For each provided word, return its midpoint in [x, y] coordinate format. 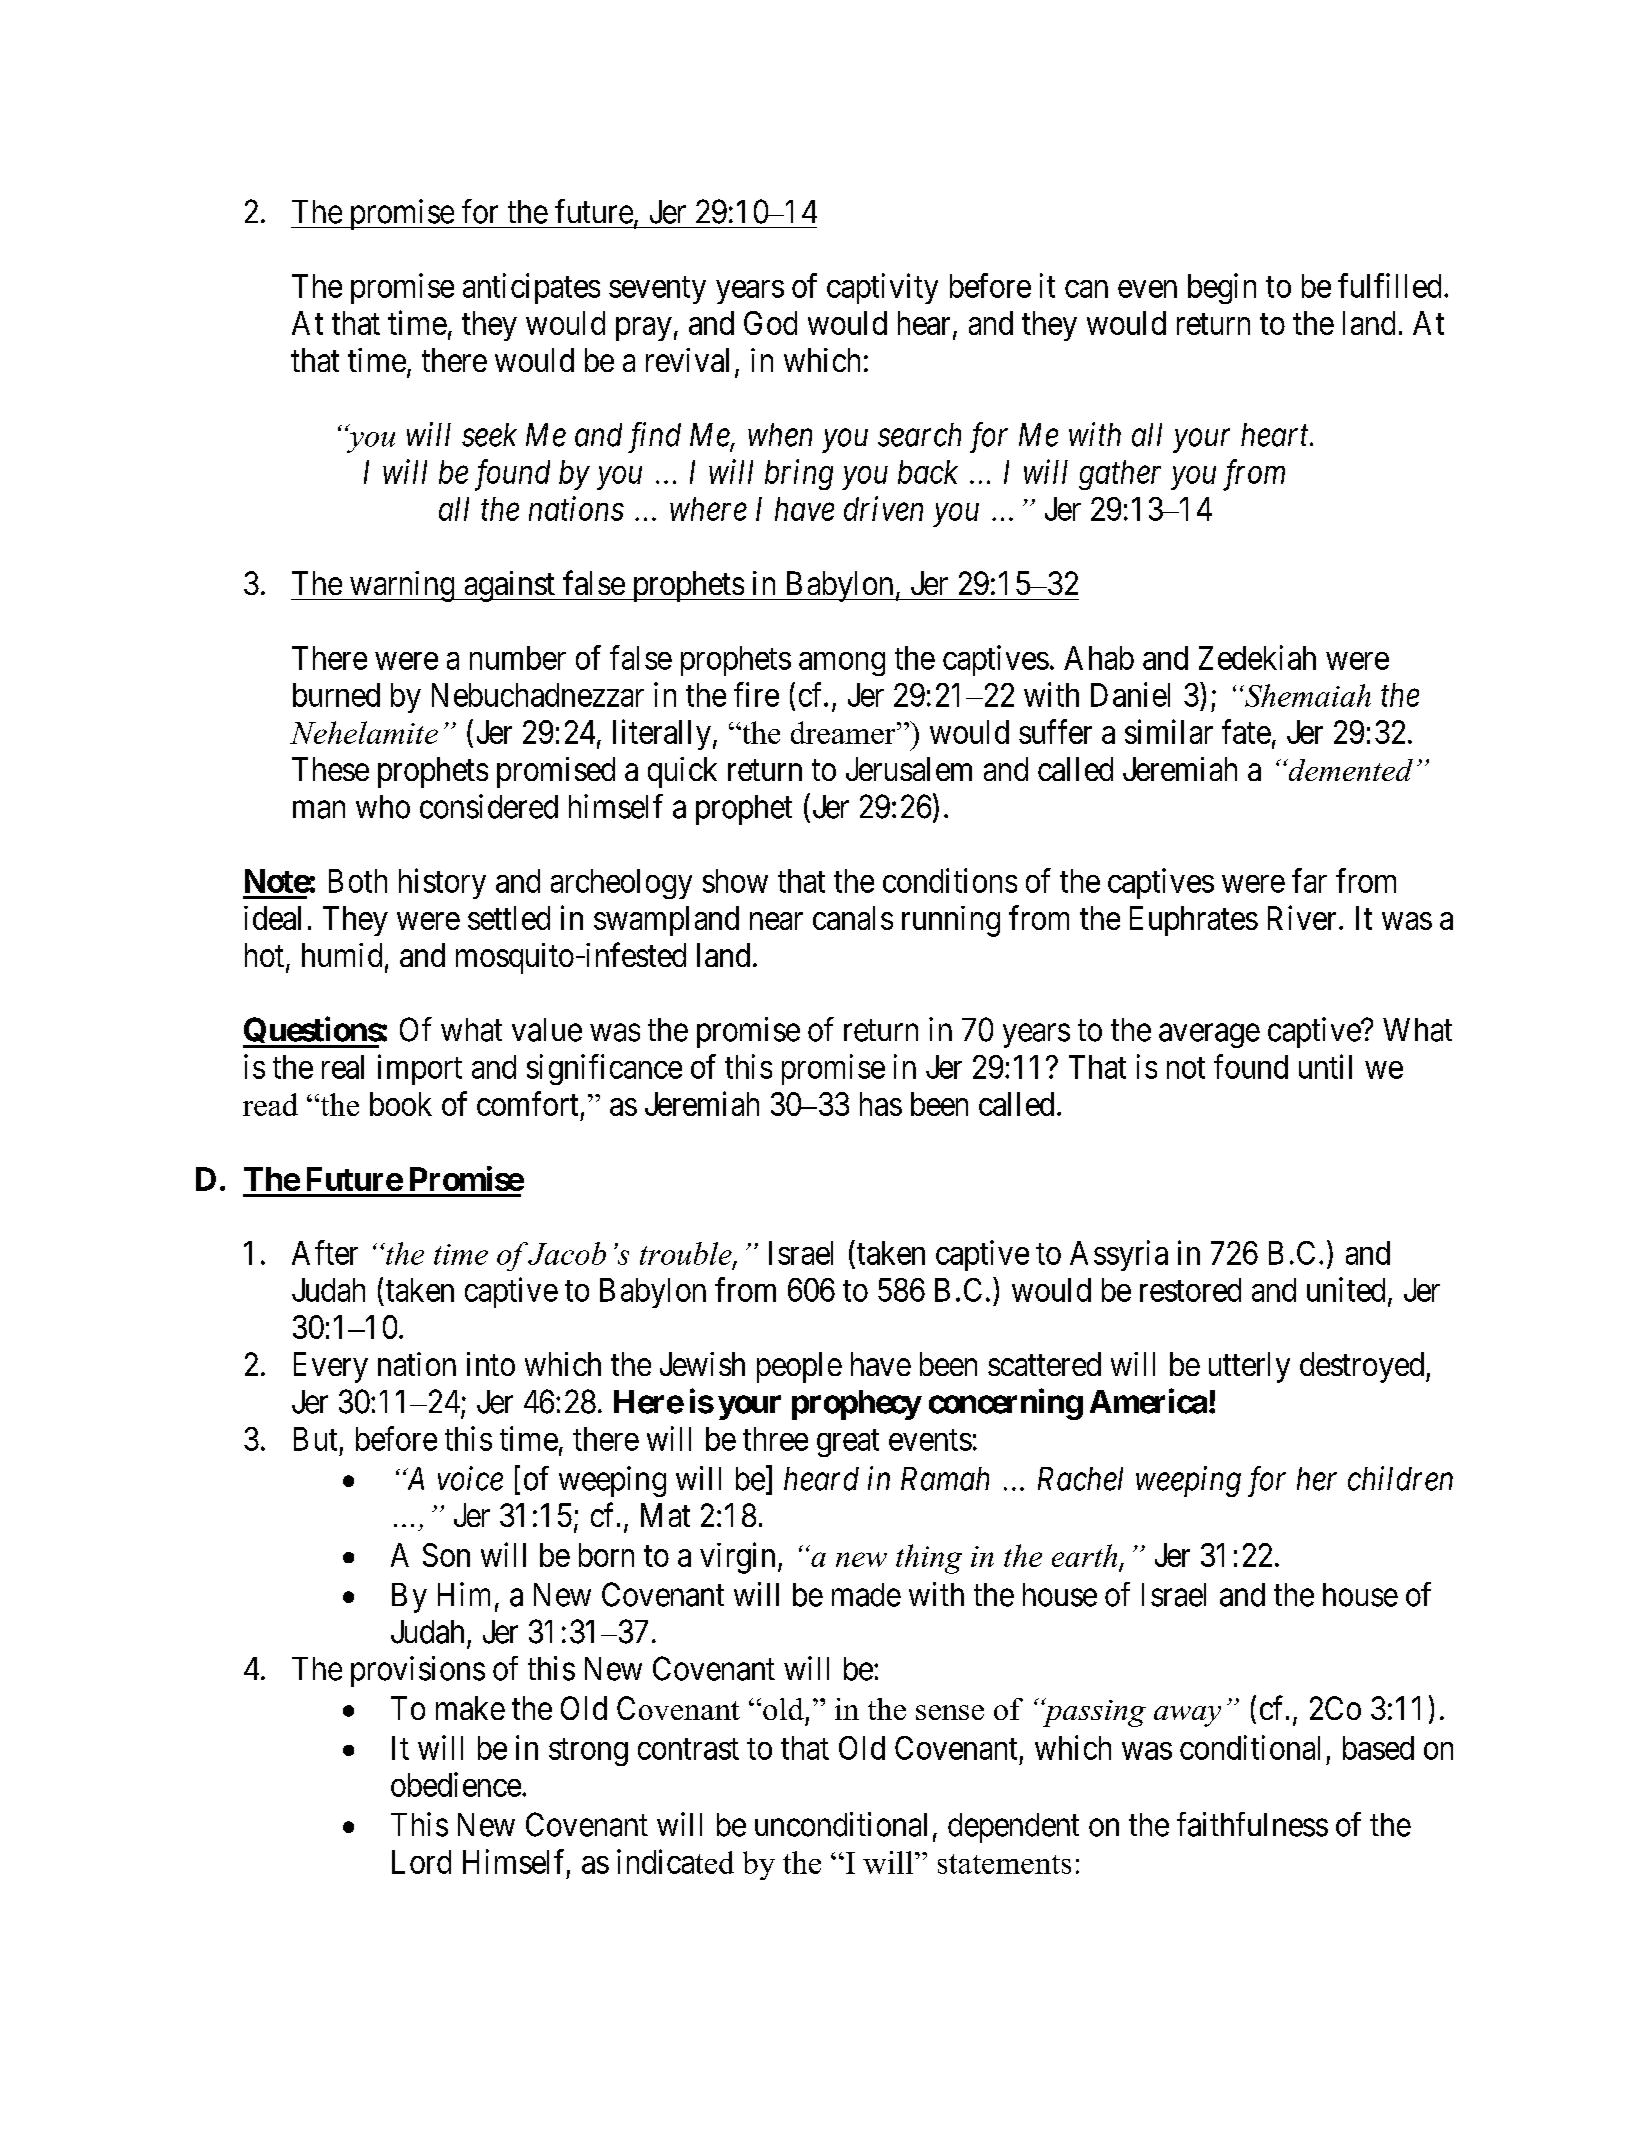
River [1304, 917]
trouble [687, 1254]
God [770, 323]
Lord [421, 1862]
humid [342, 955]
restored [1190, 1290]
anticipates [531, 288]
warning [402, 586]
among [842, 664]
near [776, 921]
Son [446, 1555]
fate [1246, 731]
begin [1222, 288]
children [1400, 1478]
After [325, 1252]
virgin [737, 1558]
